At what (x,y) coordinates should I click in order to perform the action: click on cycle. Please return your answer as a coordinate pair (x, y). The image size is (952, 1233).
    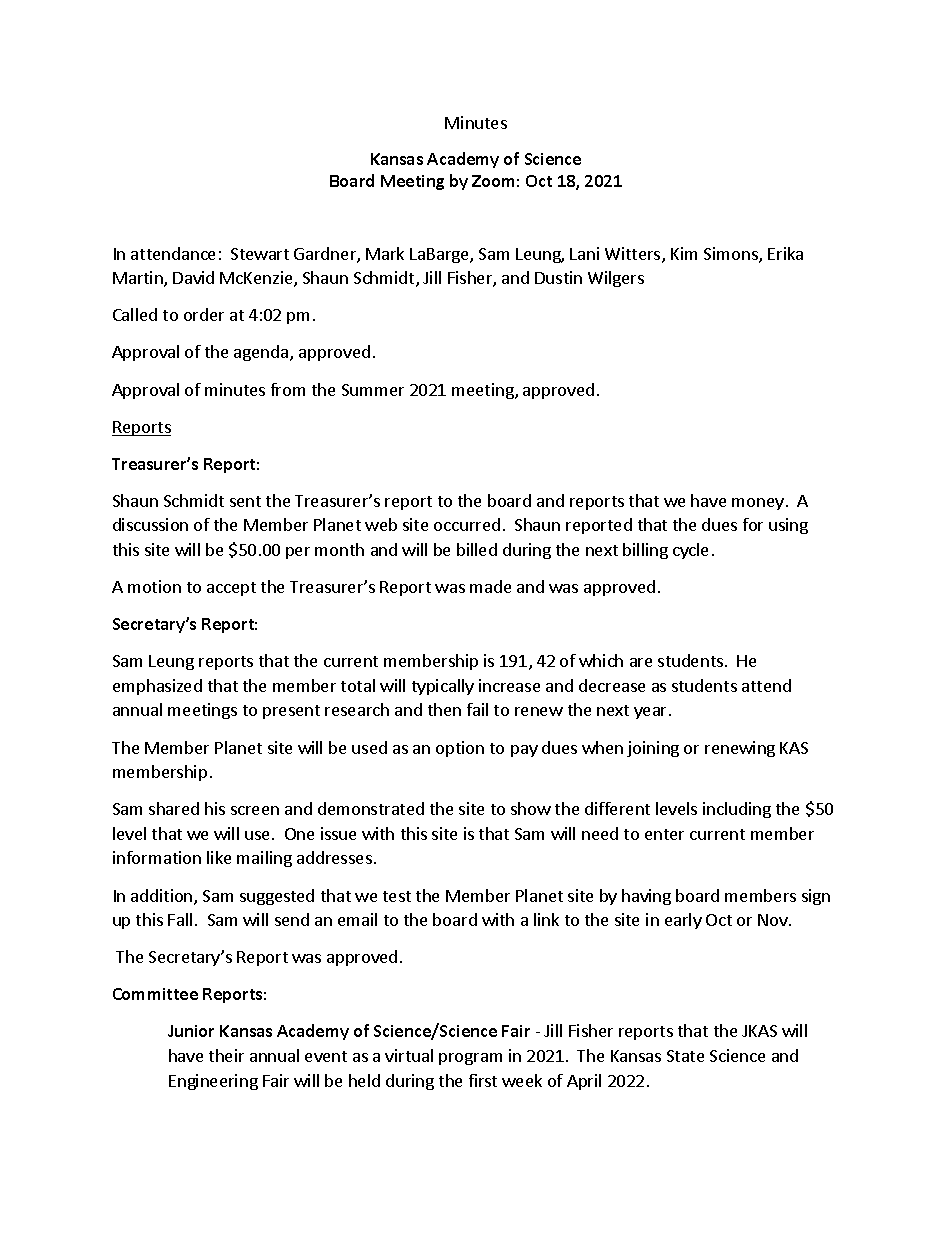
    Looking at the image, I should click on (690, 551).
